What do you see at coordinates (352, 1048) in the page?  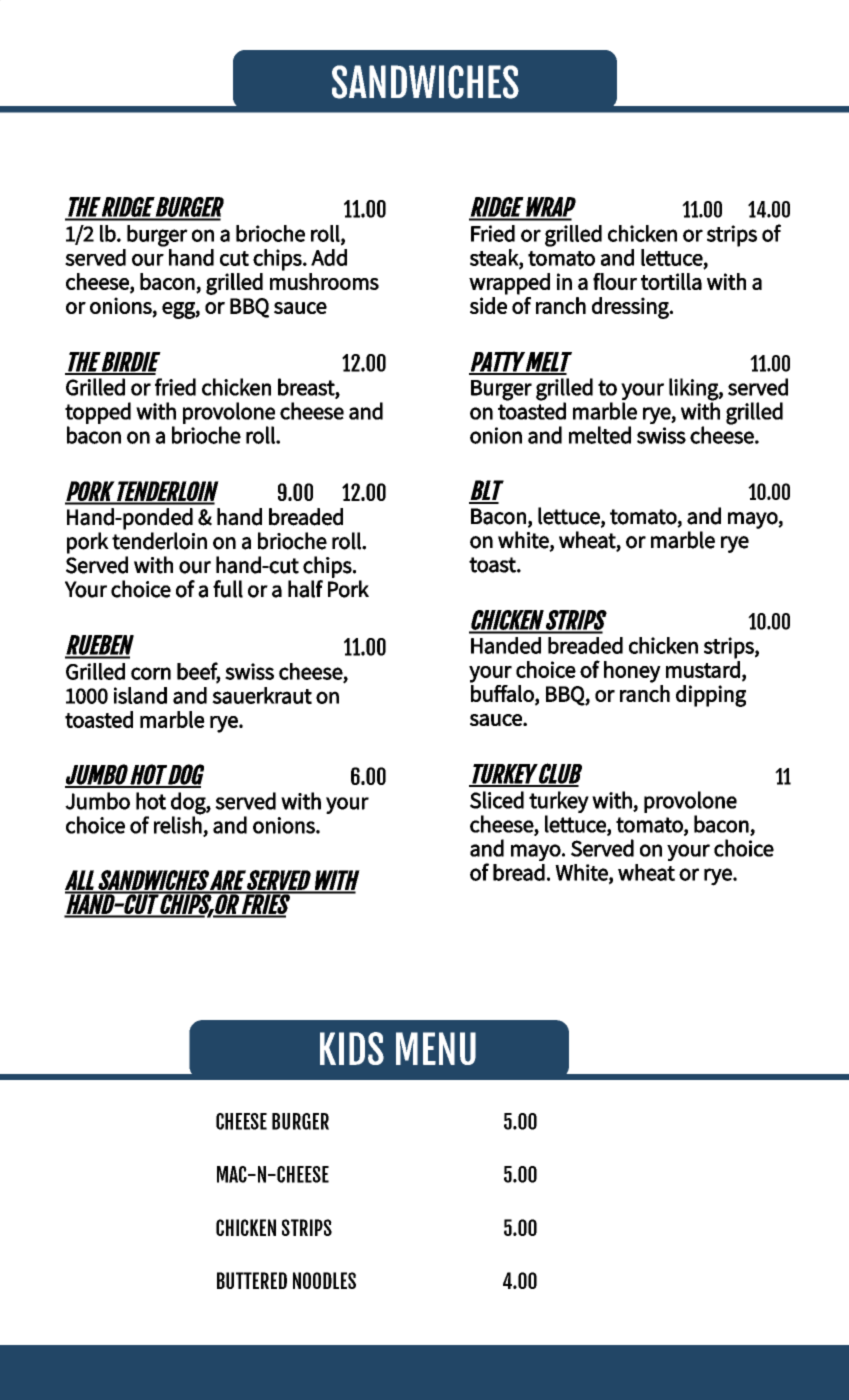 I see `KIDS` at bounding box center [352, 1048].
